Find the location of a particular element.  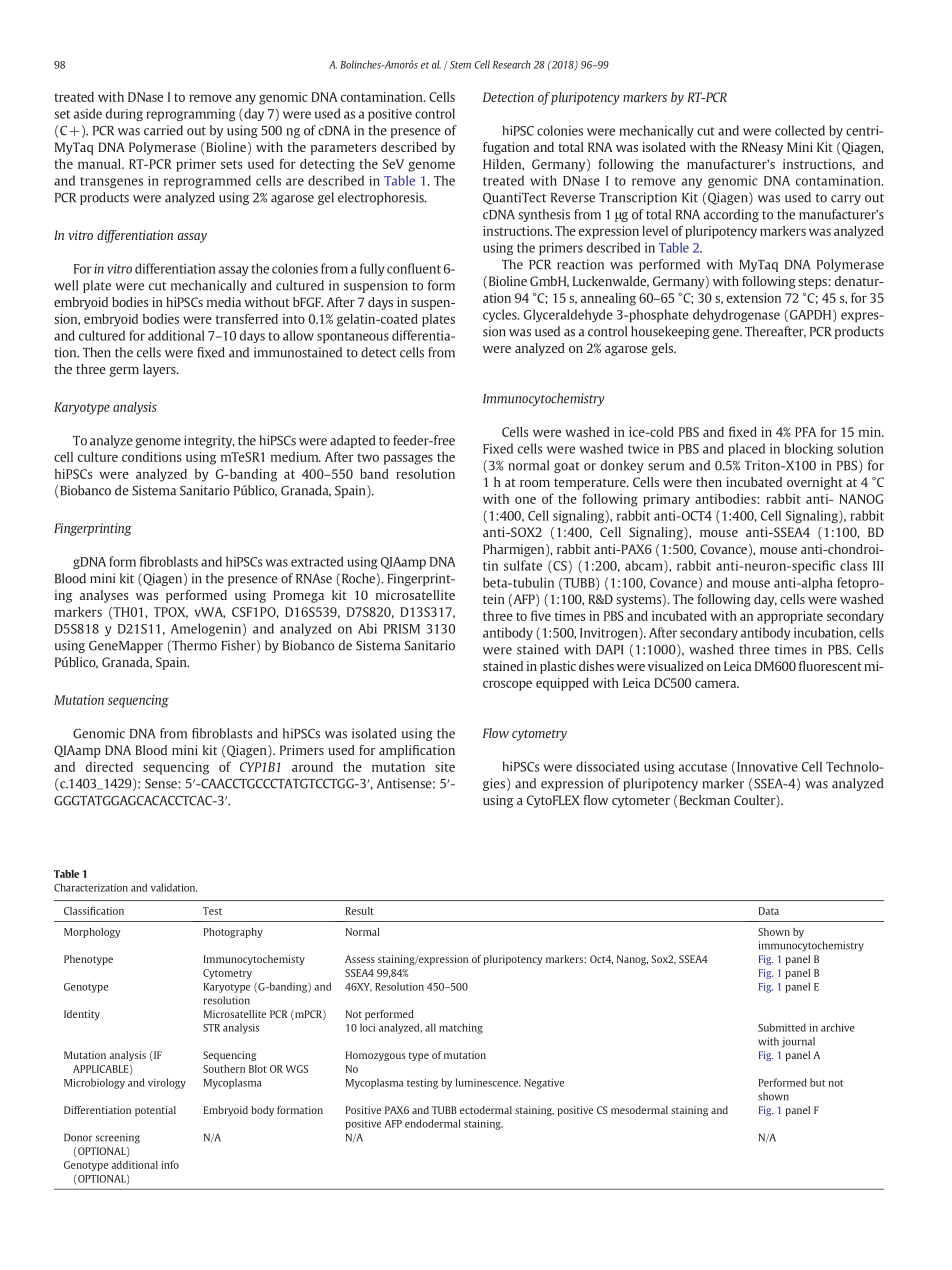

reprogramming is located at coordinates (191, 114).
